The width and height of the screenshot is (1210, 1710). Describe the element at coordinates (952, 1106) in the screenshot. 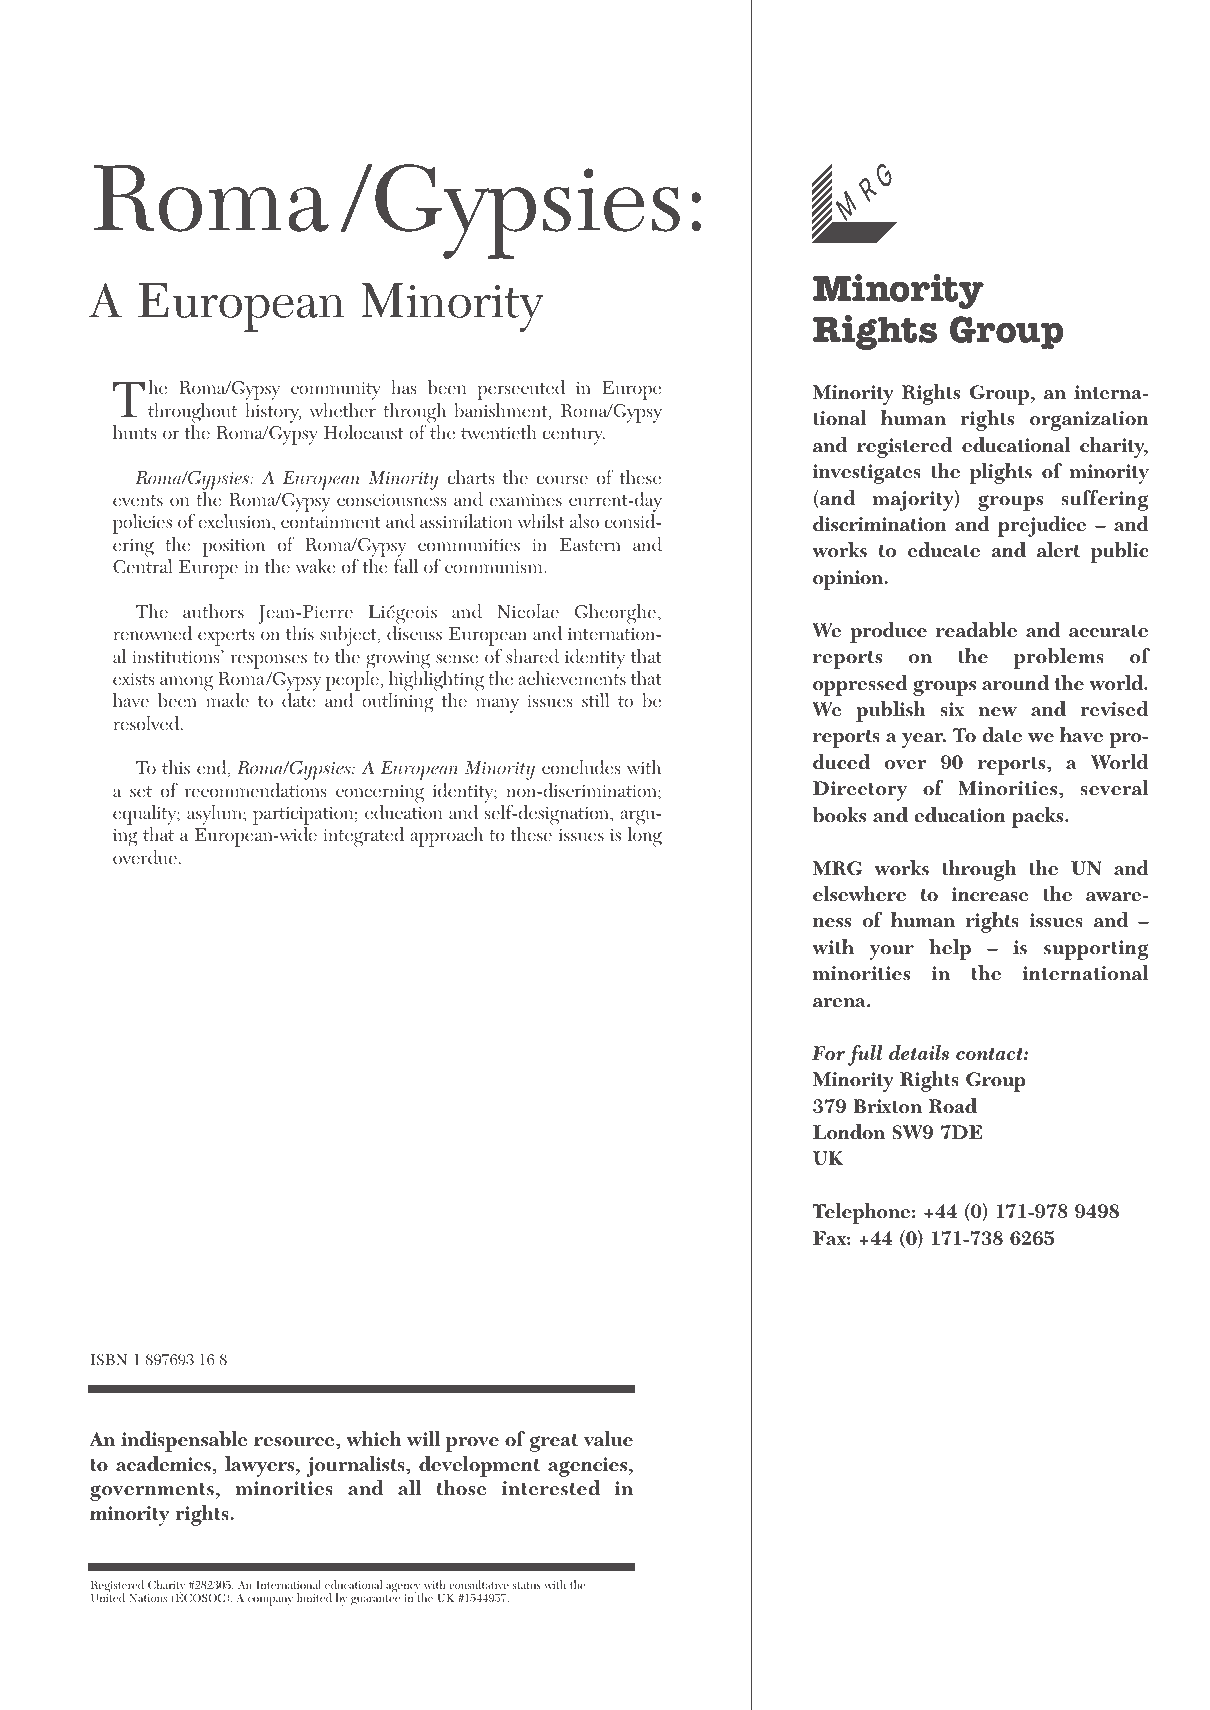

I see `Road` at that location.
